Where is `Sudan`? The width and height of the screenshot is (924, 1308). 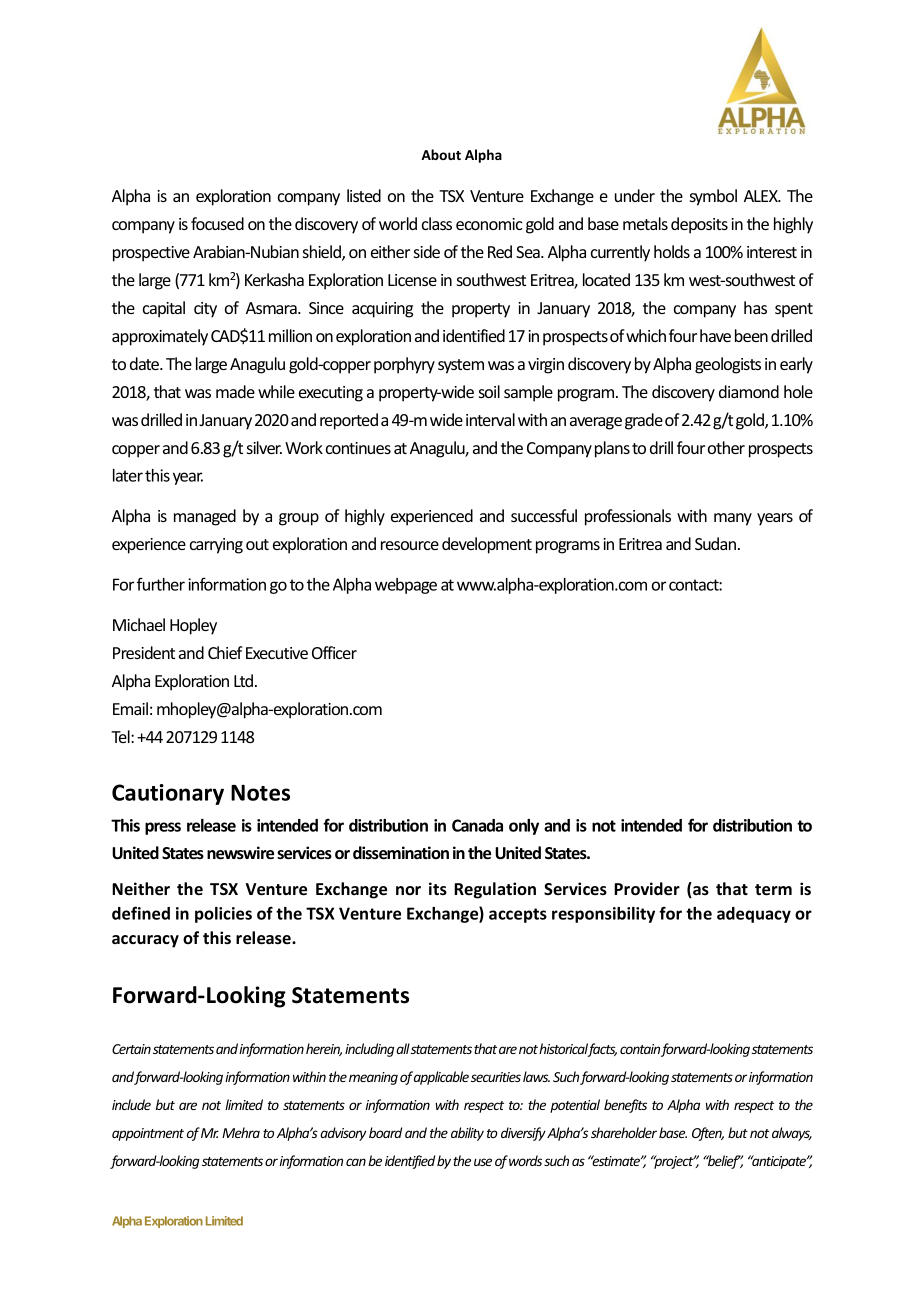
Sudan is located at coordinates (717, 543).
